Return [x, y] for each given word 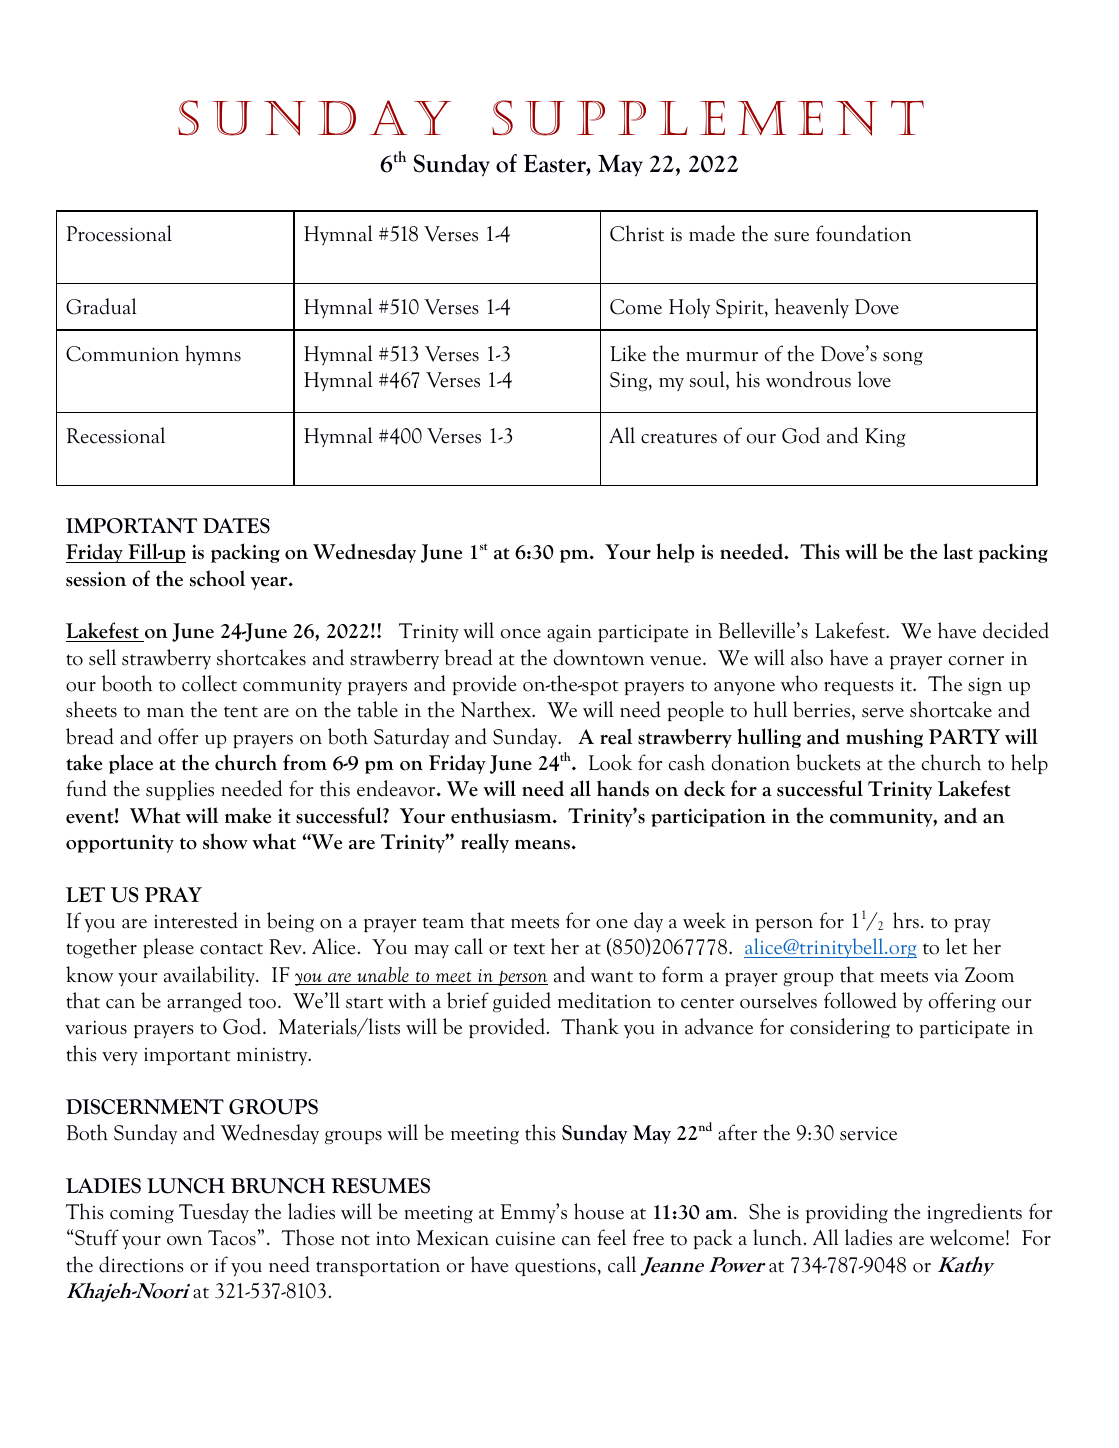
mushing [884, 738]
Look [610, 762]
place [131, 764]
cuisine [525, 1238]
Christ [637, 233]
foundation [863, 233]
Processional [119, 233]
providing [847, 1213]
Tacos [233, 1238]
